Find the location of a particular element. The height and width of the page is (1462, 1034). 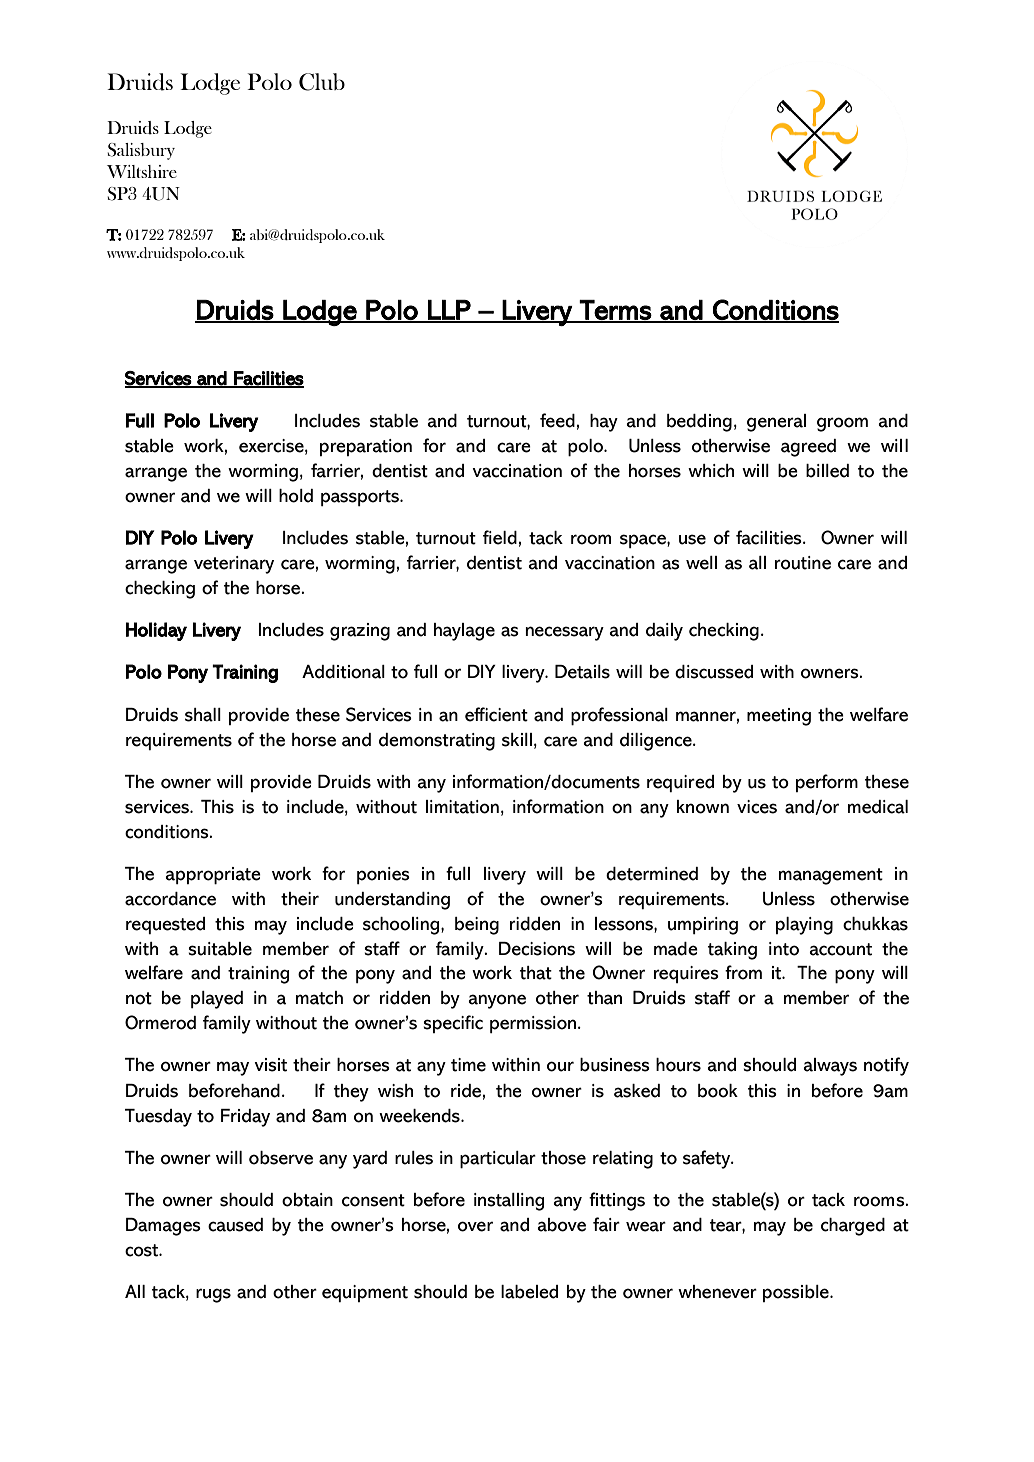

Terms is located at coordinates (615, 311).
